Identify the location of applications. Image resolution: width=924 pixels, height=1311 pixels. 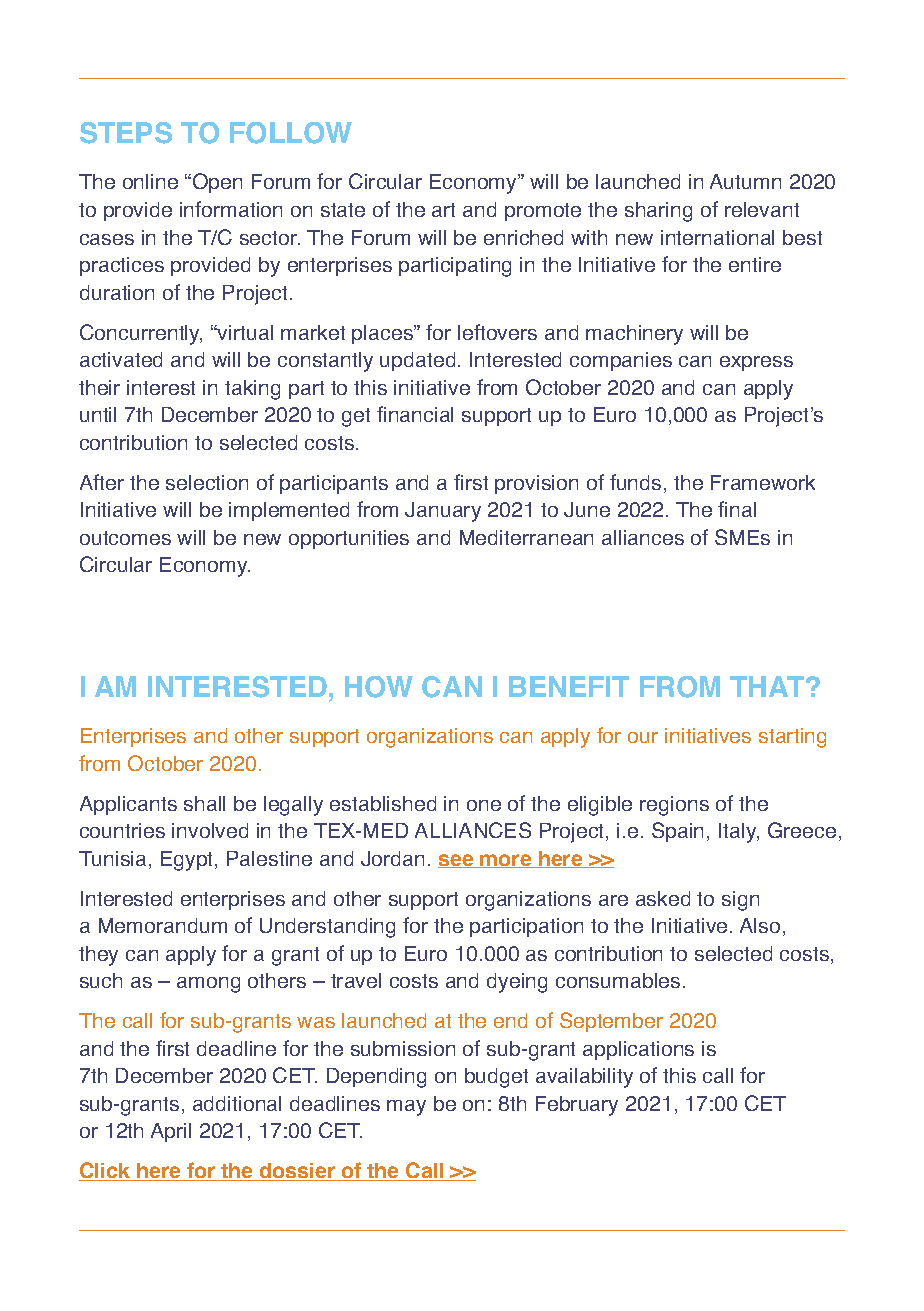
(638, 1050).
